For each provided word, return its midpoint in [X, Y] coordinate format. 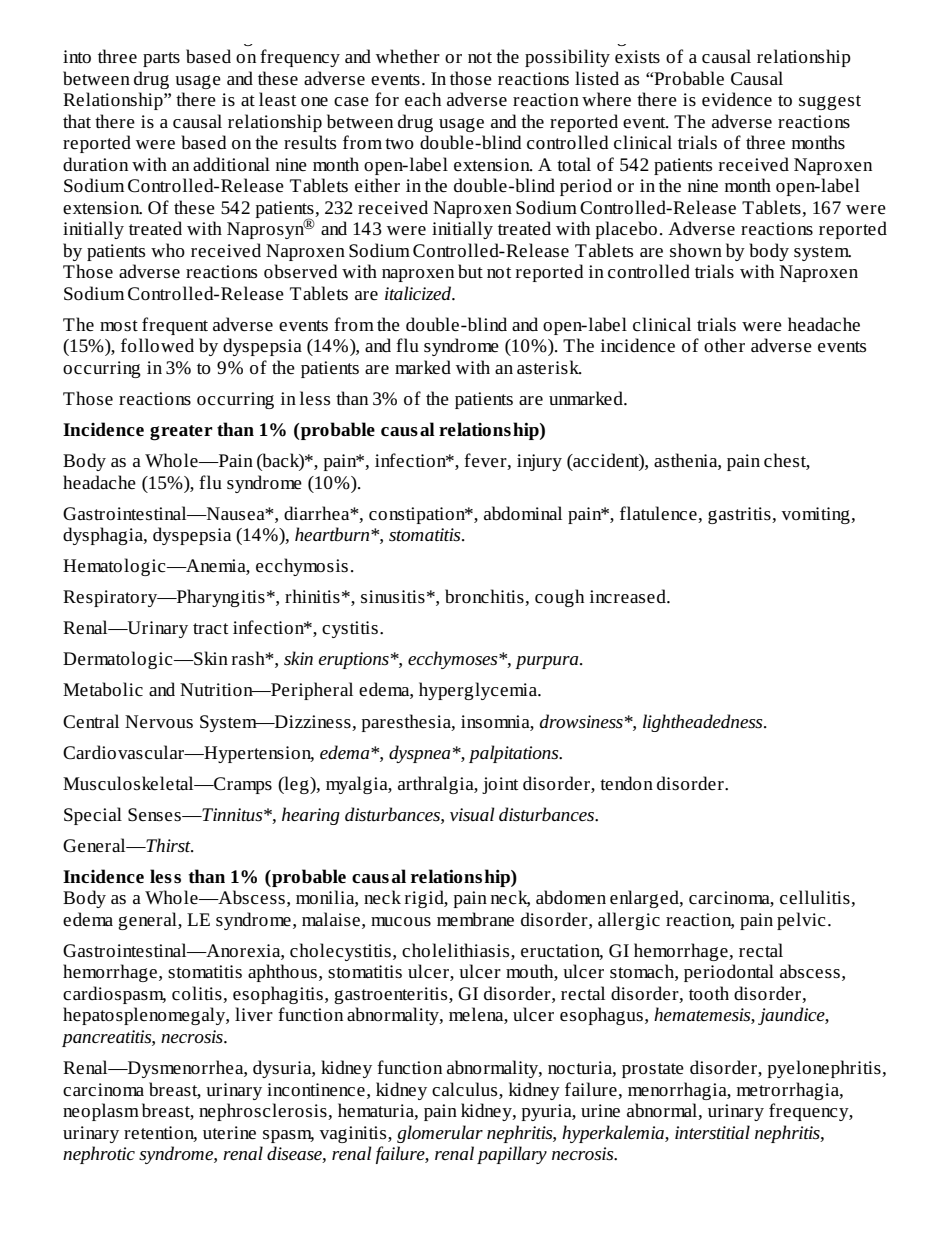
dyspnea [420, 754]
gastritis [740, 515]
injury [539, 462]
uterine [229, 1133]
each [423, 99]
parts [161, 59]
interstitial [712, 1132]
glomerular [440, 1134]
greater [181, 433]
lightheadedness [704, 723]
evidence [737, 99]
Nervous [159, 721]
